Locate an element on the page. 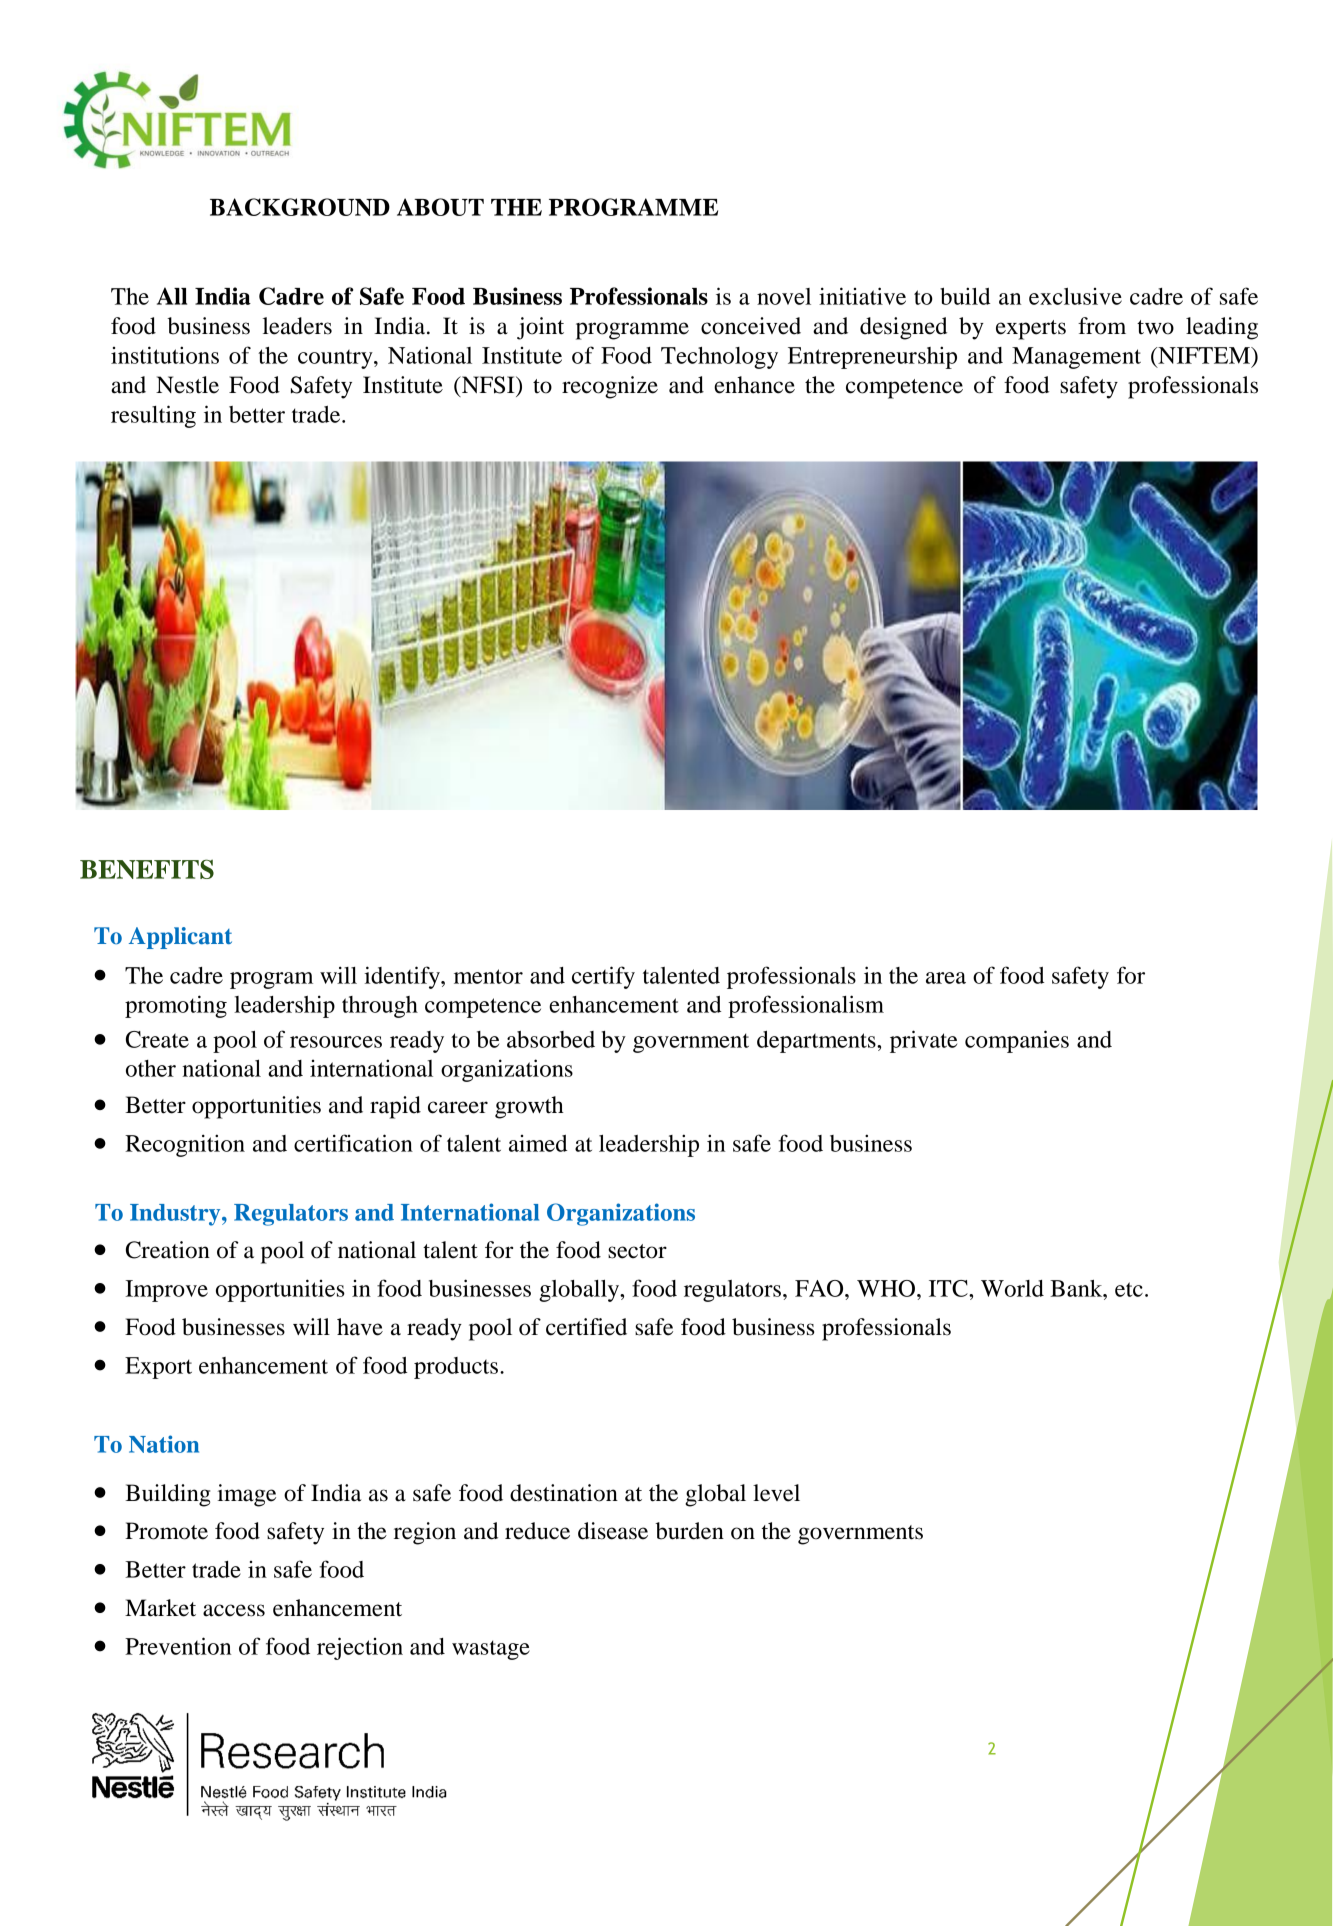  access is located at coordinates (234, 1610).
